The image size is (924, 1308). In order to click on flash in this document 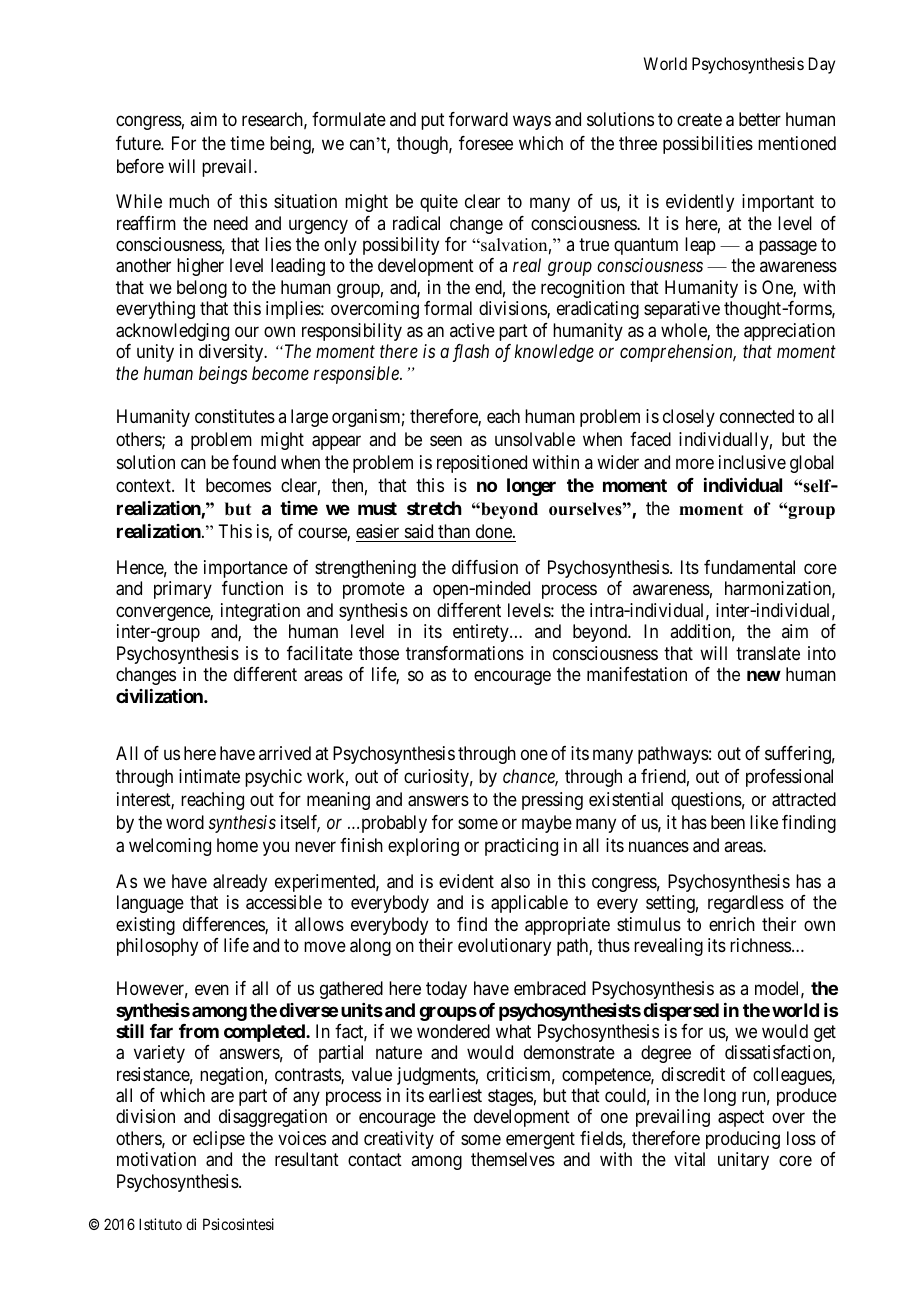, I will do `click(471, 353)`.
